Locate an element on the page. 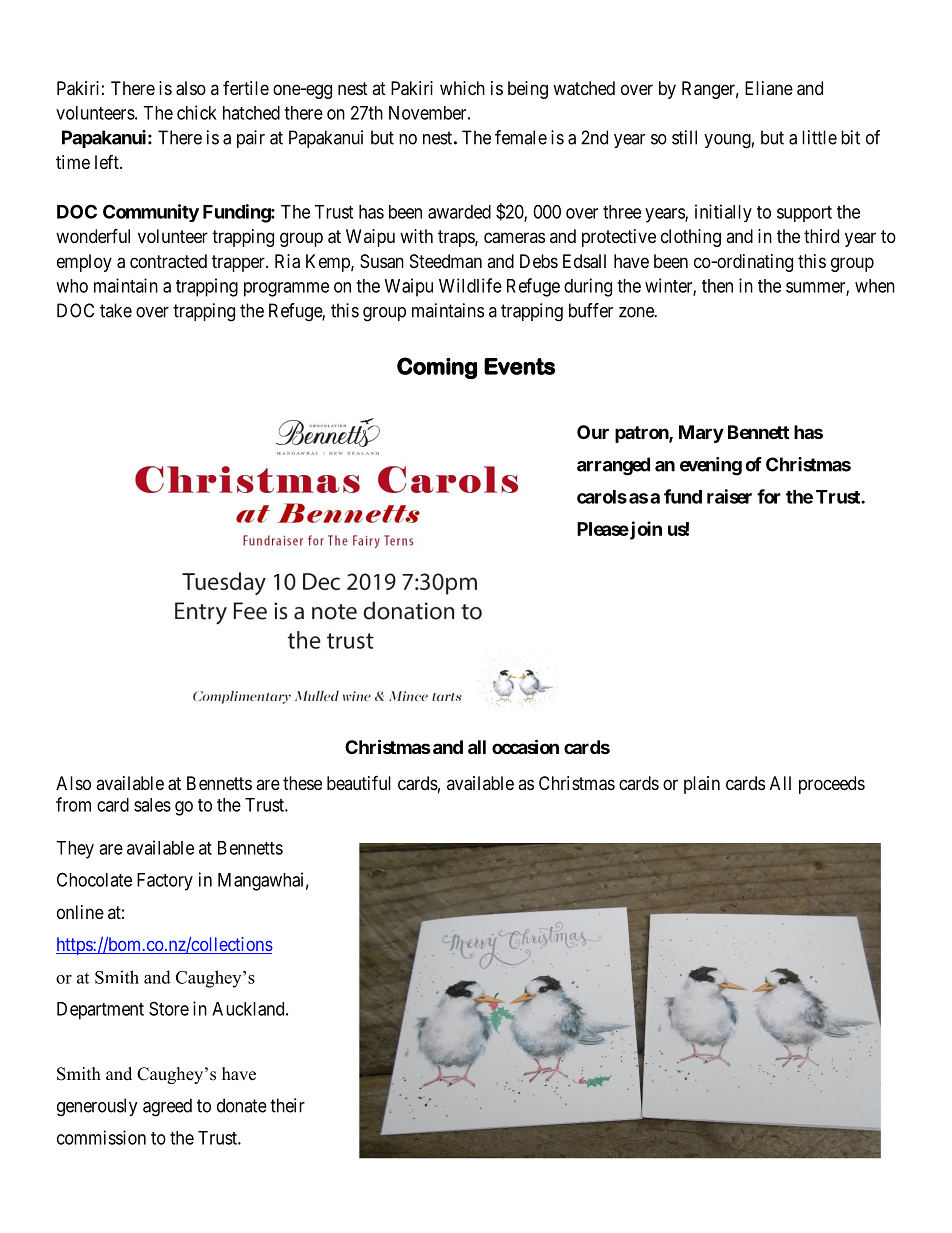  agreed is located at coordinates (167, 1107).
